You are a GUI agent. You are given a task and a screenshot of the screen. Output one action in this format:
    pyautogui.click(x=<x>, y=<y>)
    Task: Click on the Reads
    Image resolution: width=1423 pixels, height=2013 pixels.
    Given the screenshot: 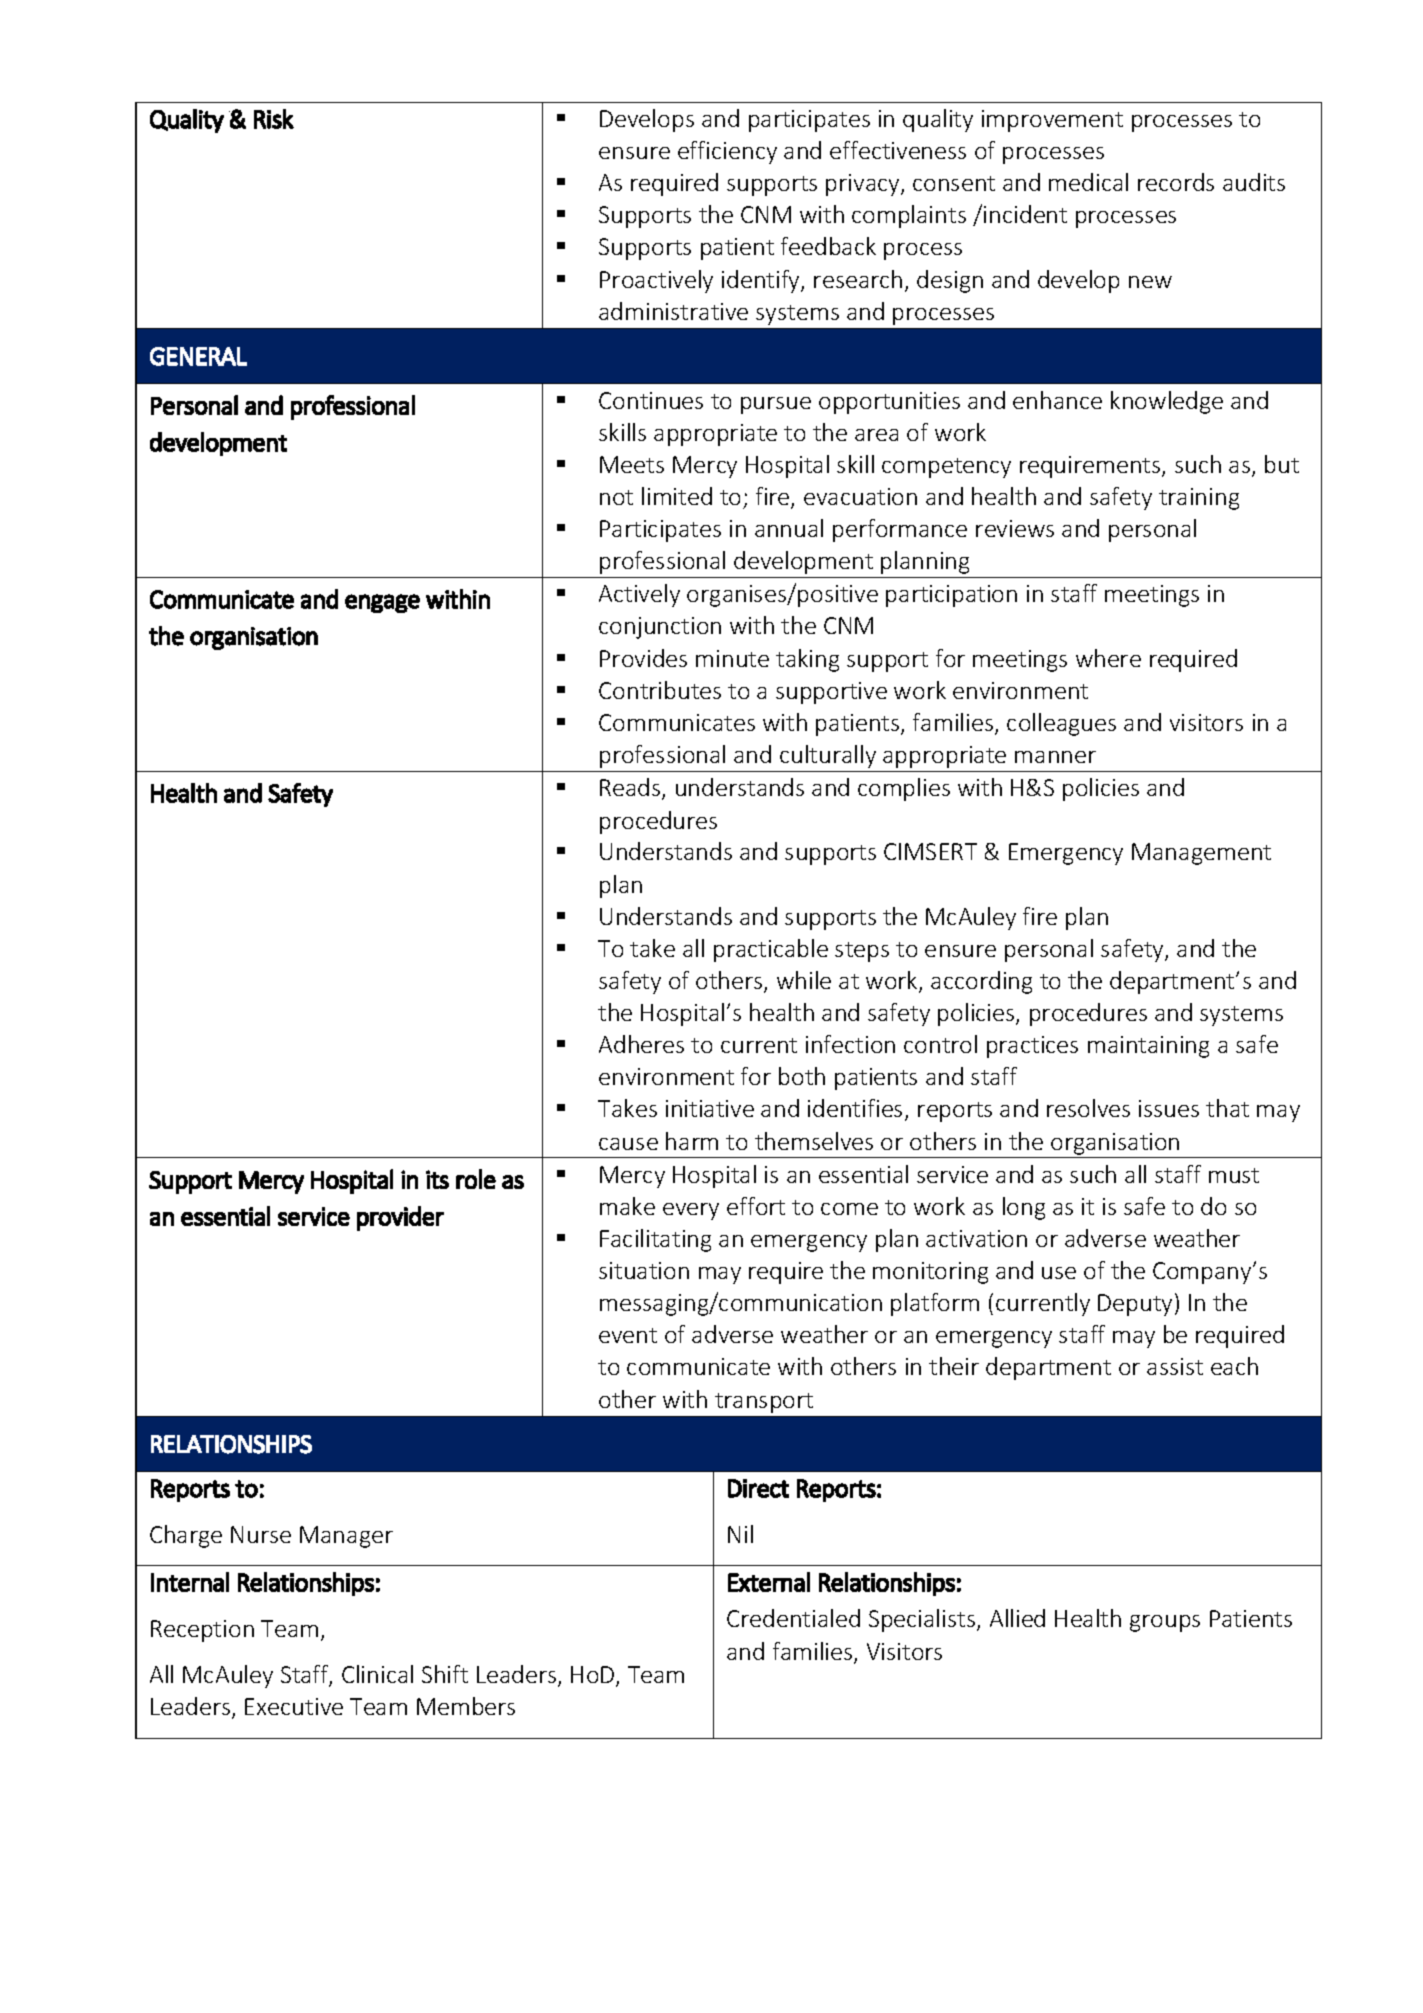 What is the action you would take?
    pyautogui.click(x=631, y=789)
